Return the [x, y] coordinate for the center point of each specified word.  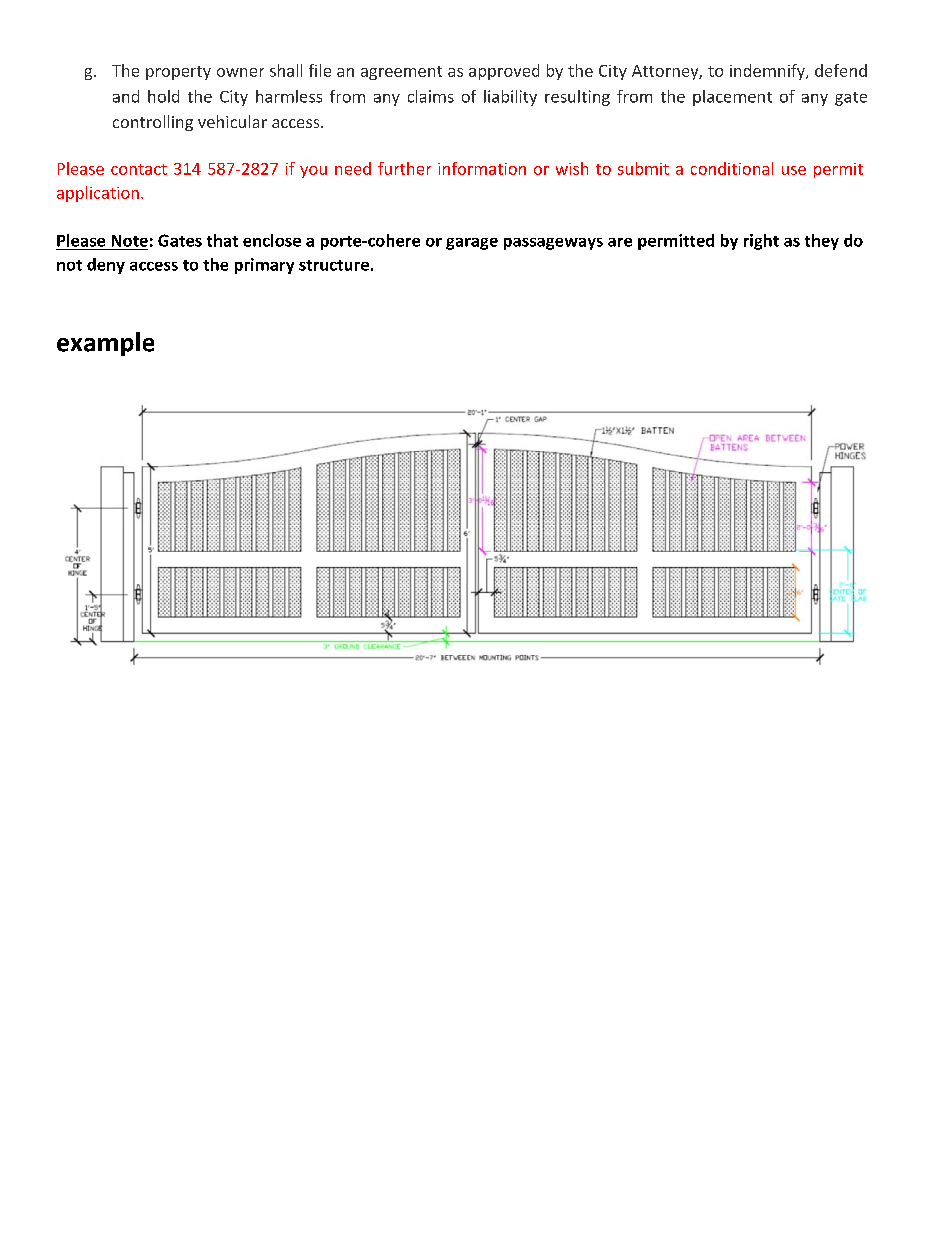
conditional [732, 168]
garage [472, 244]
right [761, 242]
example [105, 344]
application [98, 194]
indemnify [768, 72]
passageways [553, 244]
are [620, 242]
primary [264, 266]
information [482, 168]
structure [334, 265]
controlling [153, 123]
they [822, 242]
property [178, 73]
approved [504, 72]
